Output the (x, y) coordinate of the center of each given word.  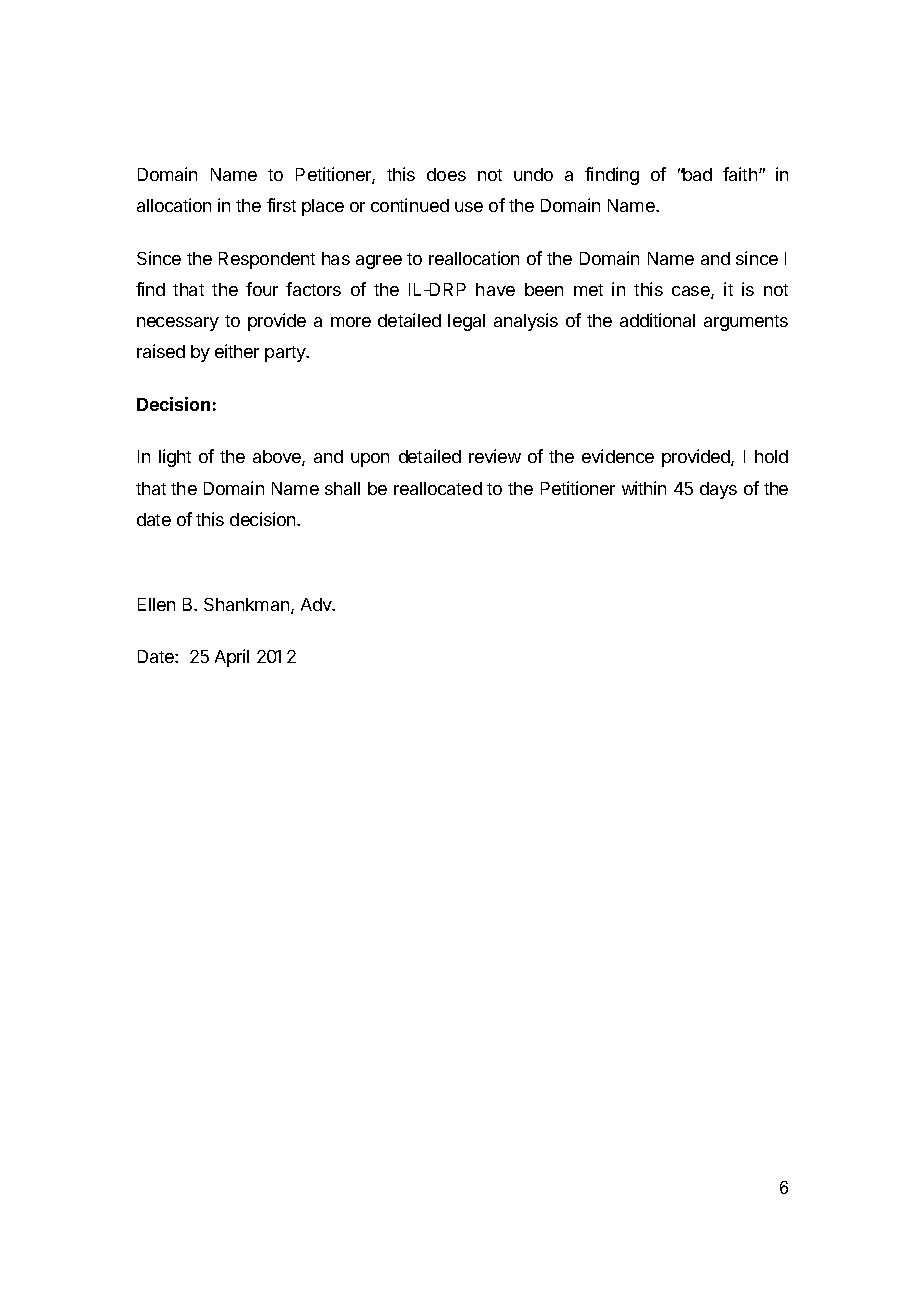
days (718, 490)
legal (466, 322)
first (281, 205)
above (278, 458)
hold (771, 456)
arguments (746, 323)
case (692, 292)
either (237, 351)
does (446, 174)
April (232, 658)
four (262, 289)
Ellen (156, 604)
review (495, 456)
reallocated (438, 488)
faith (740, 174)
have (495, 289)
